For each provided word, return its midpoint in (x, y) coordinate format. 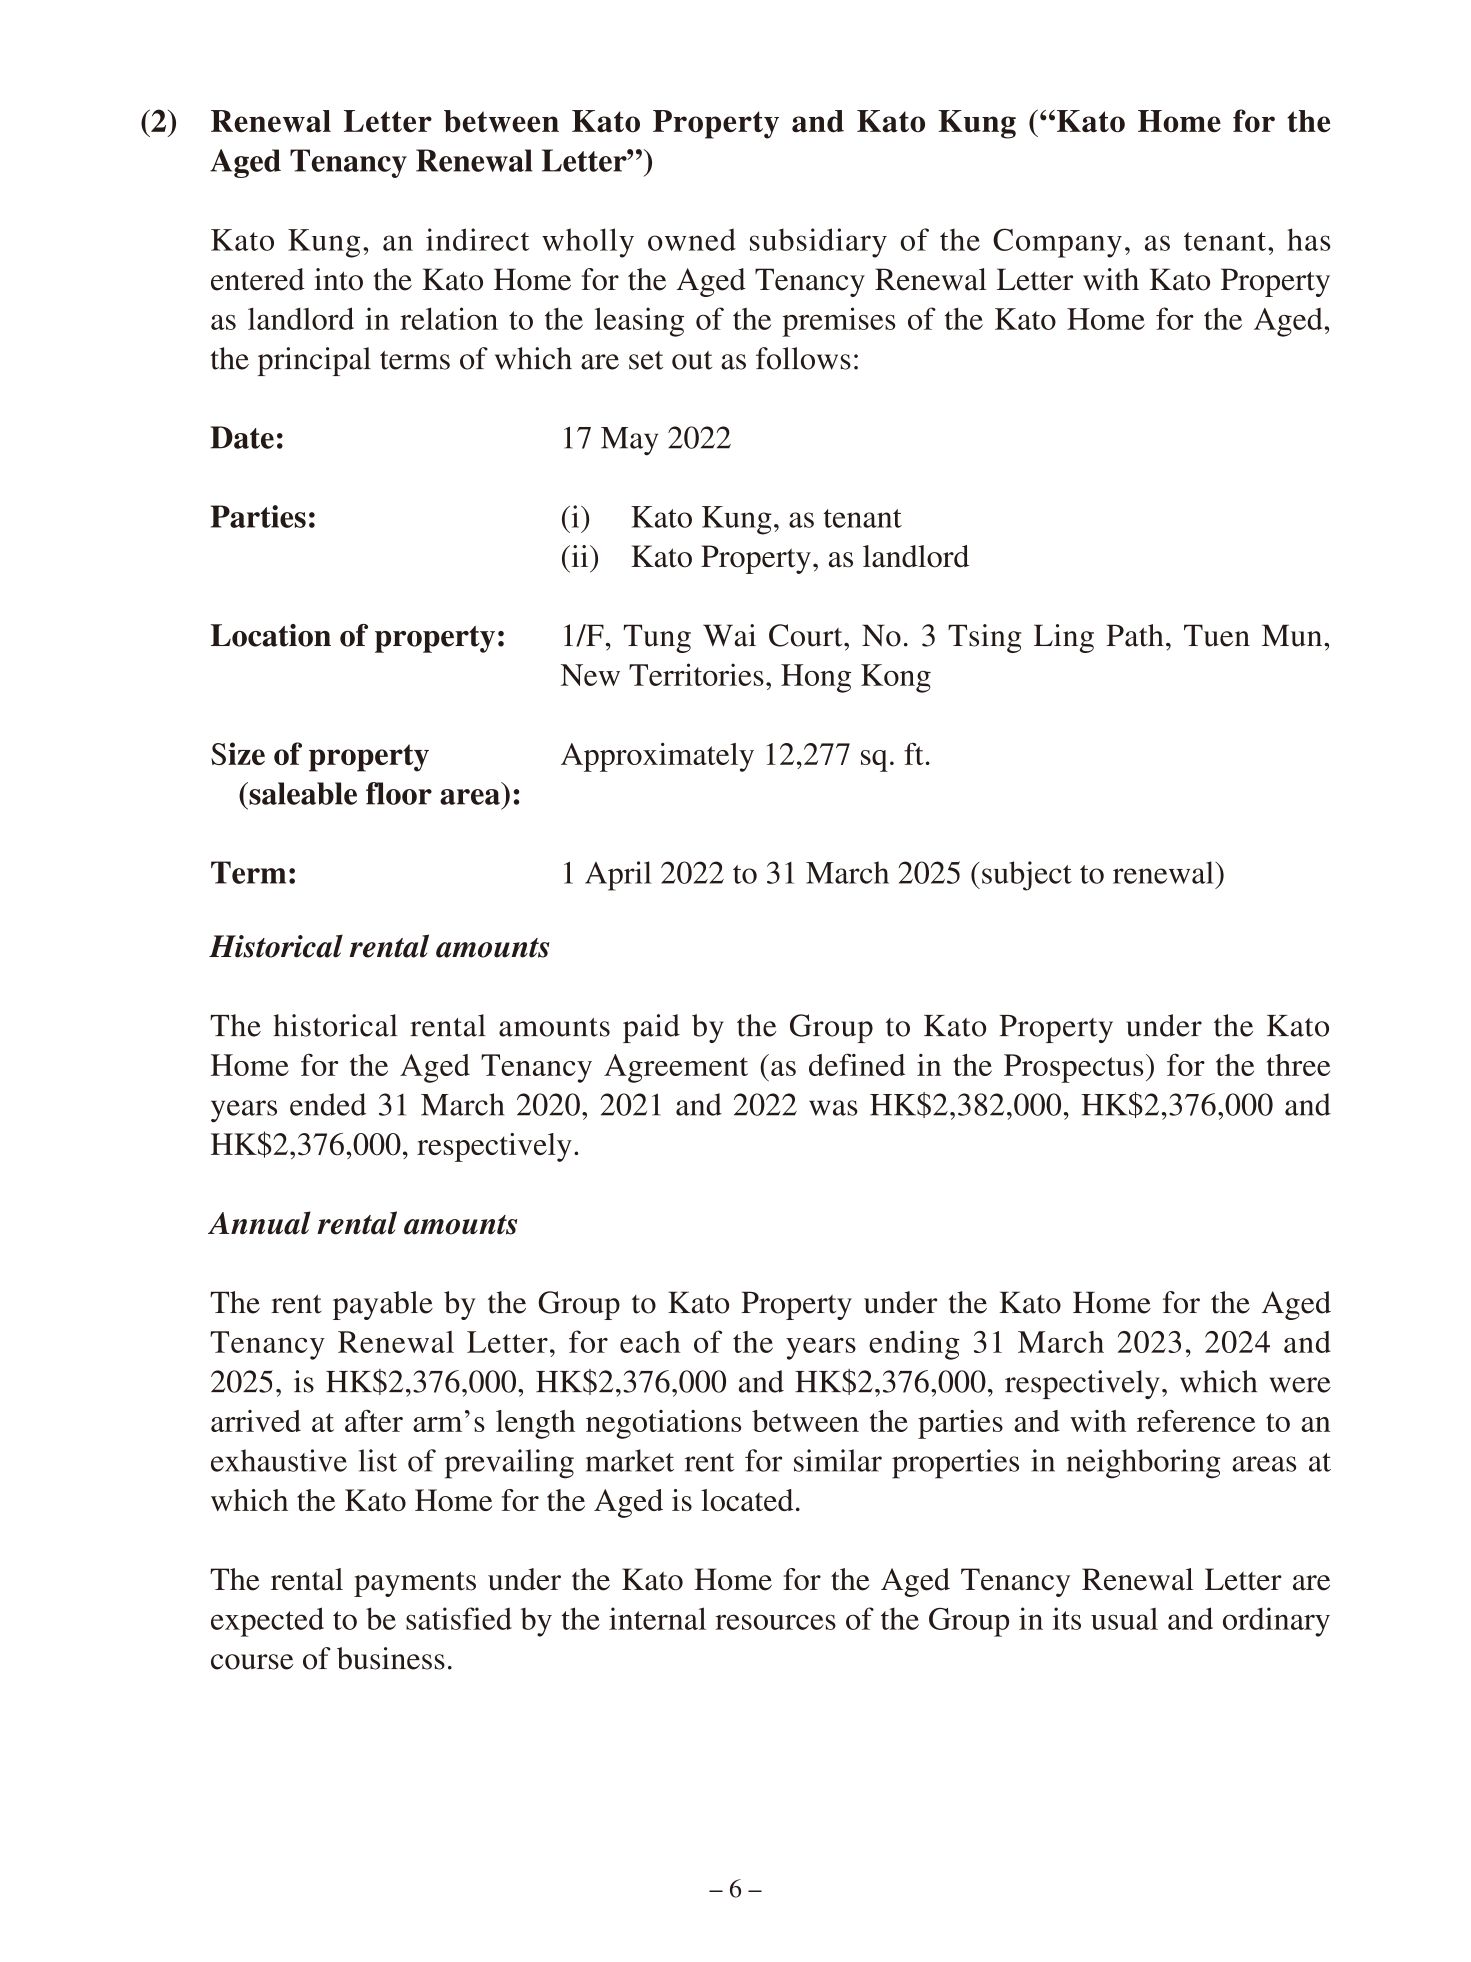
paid (651, 1028)
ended (328, 1104)
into (338, 279)
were (1300, 1385)
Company (1057, 243)
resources (775, 1622)
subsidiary (818, 243)
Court (807, 635)
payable (383, 1305)
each (650, 1342)
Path (1135, 635)
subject (1027, 876)
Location (271, 635)
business (391, 1658)
